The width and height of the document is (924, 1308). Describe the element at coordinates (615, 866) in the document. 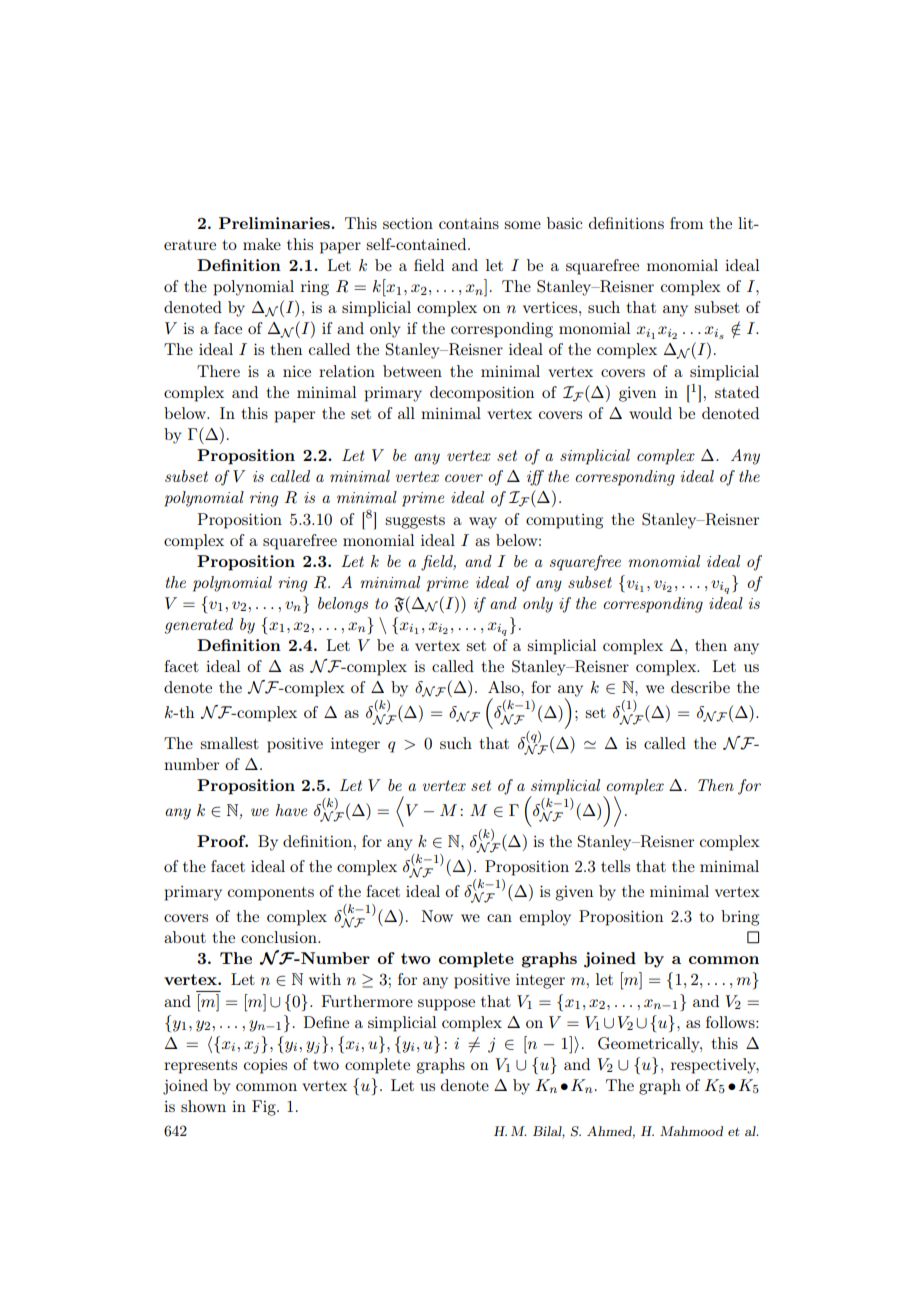

I see `tells` at that location.
